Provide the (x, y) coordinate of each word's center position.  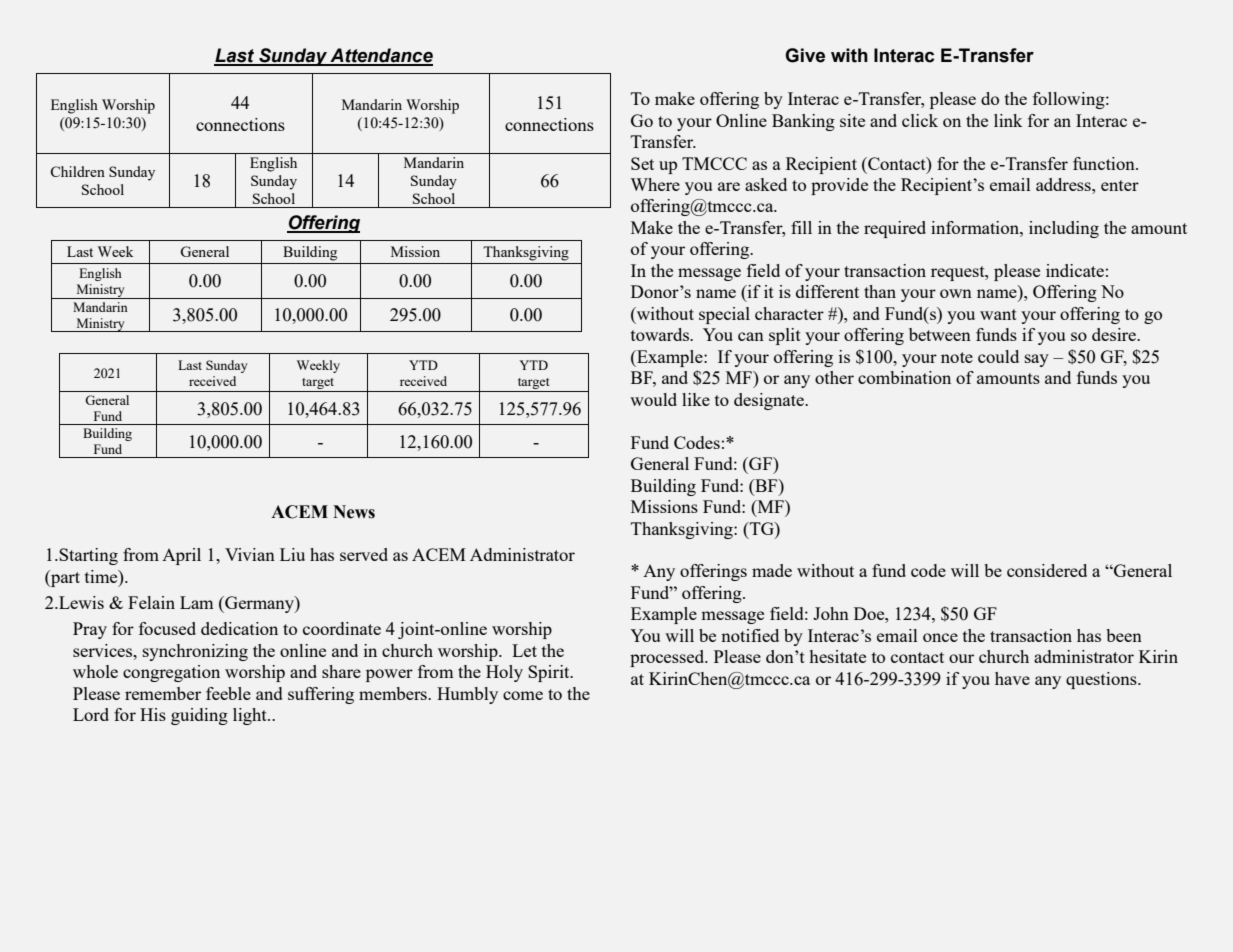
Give (805, 55)
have (1012, 678)
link (1008, 120)
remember (163, 693)
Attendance (380, 56)
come (523, 695)
